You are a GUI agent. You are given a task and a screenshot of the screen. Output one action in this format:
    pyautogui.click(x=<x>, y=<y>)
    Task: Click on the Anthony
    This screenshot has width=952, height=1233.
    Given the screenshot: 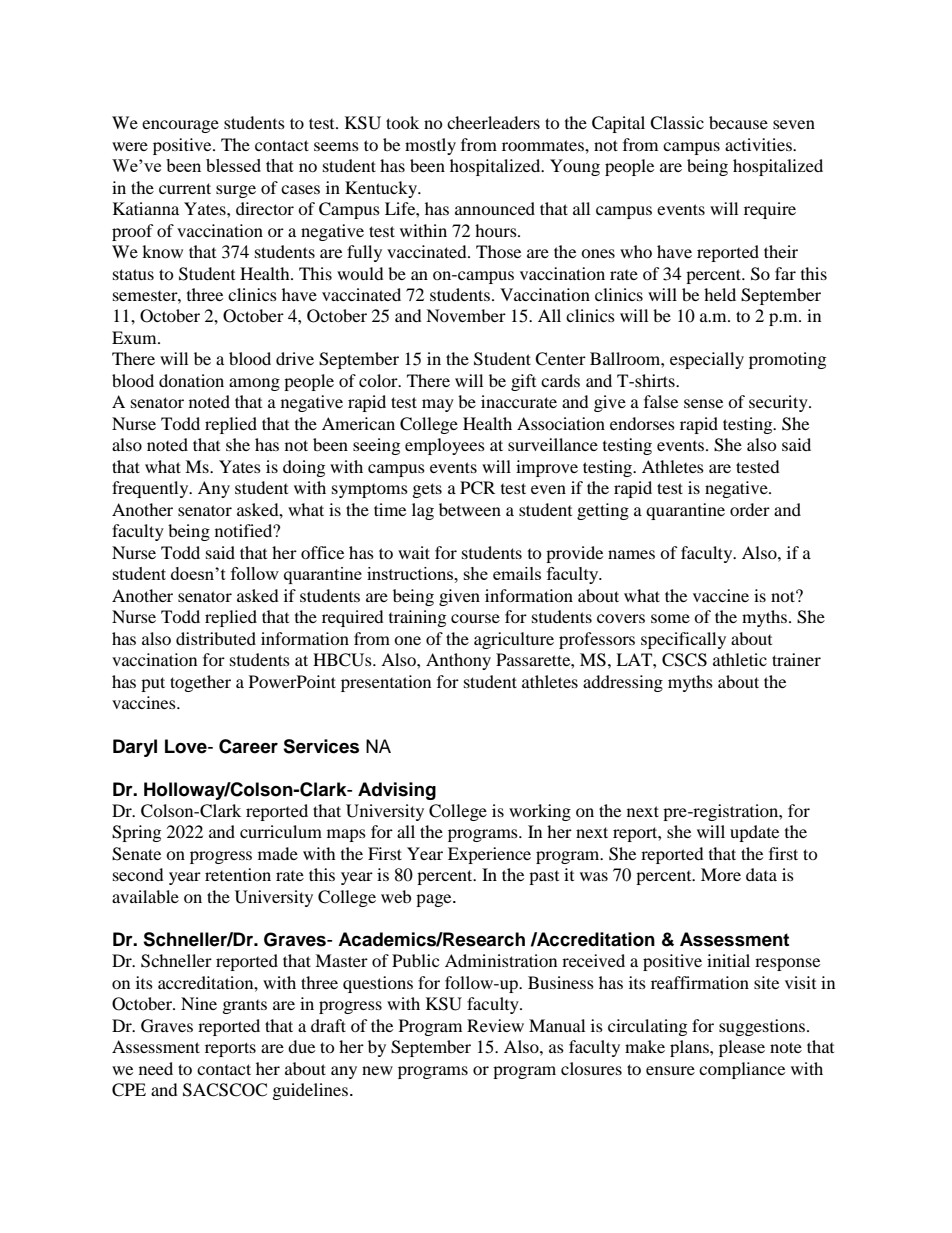 What is the action you would take?
    pyautogui.click(x=458, y=661)
